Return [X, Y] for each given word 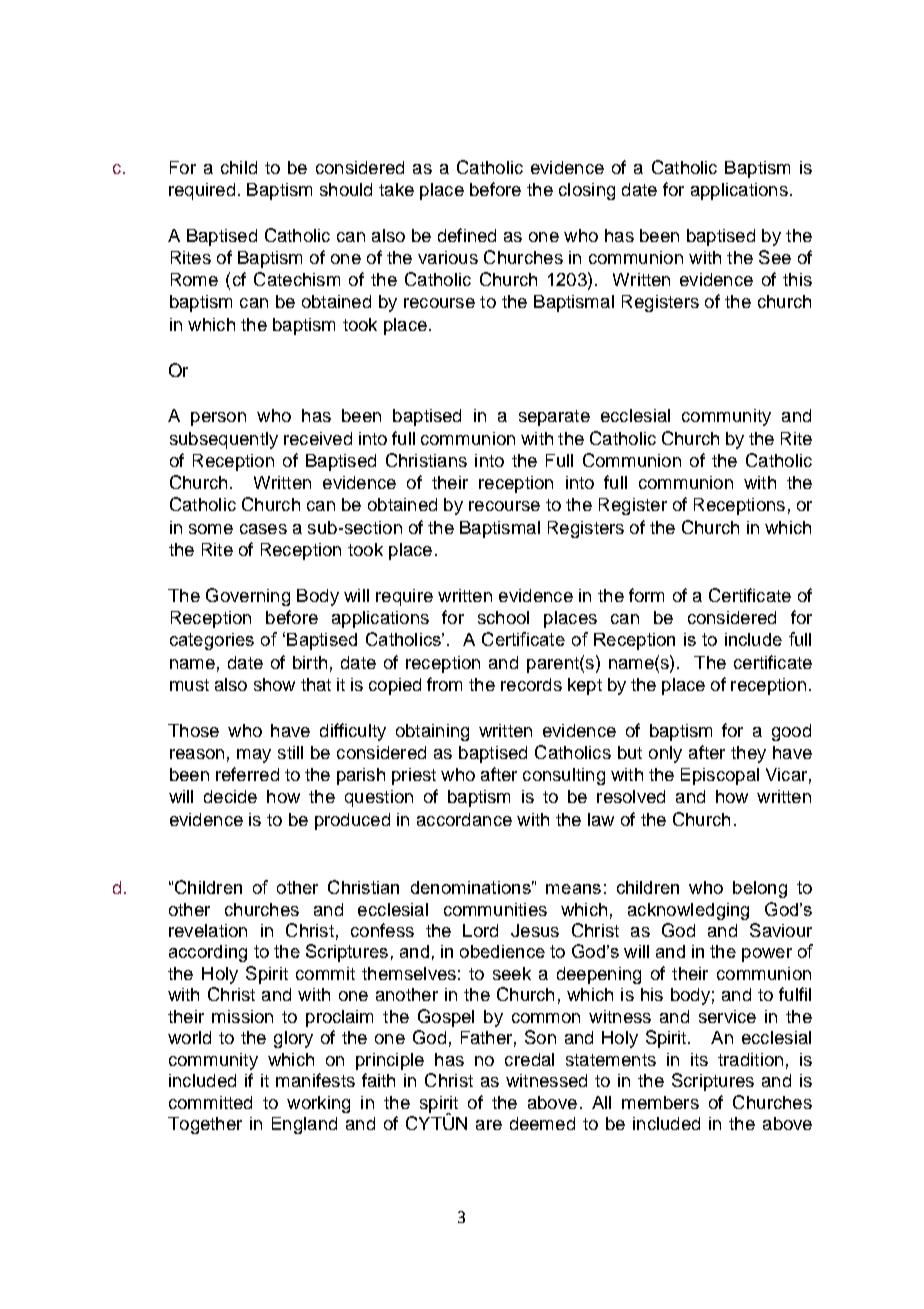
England [304, 1125]
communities [495, 909]
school [503, 617]
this [797, 279]
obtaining [432, 732]
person [218, 419]
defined [467, 235]
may [254, 756]
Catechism [297, 279]
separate [554, 418]
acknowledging [688, 911]
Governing [248, 597]
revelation [208, 930]
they [748, 754]
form [646, 595]
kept [585, 686]
